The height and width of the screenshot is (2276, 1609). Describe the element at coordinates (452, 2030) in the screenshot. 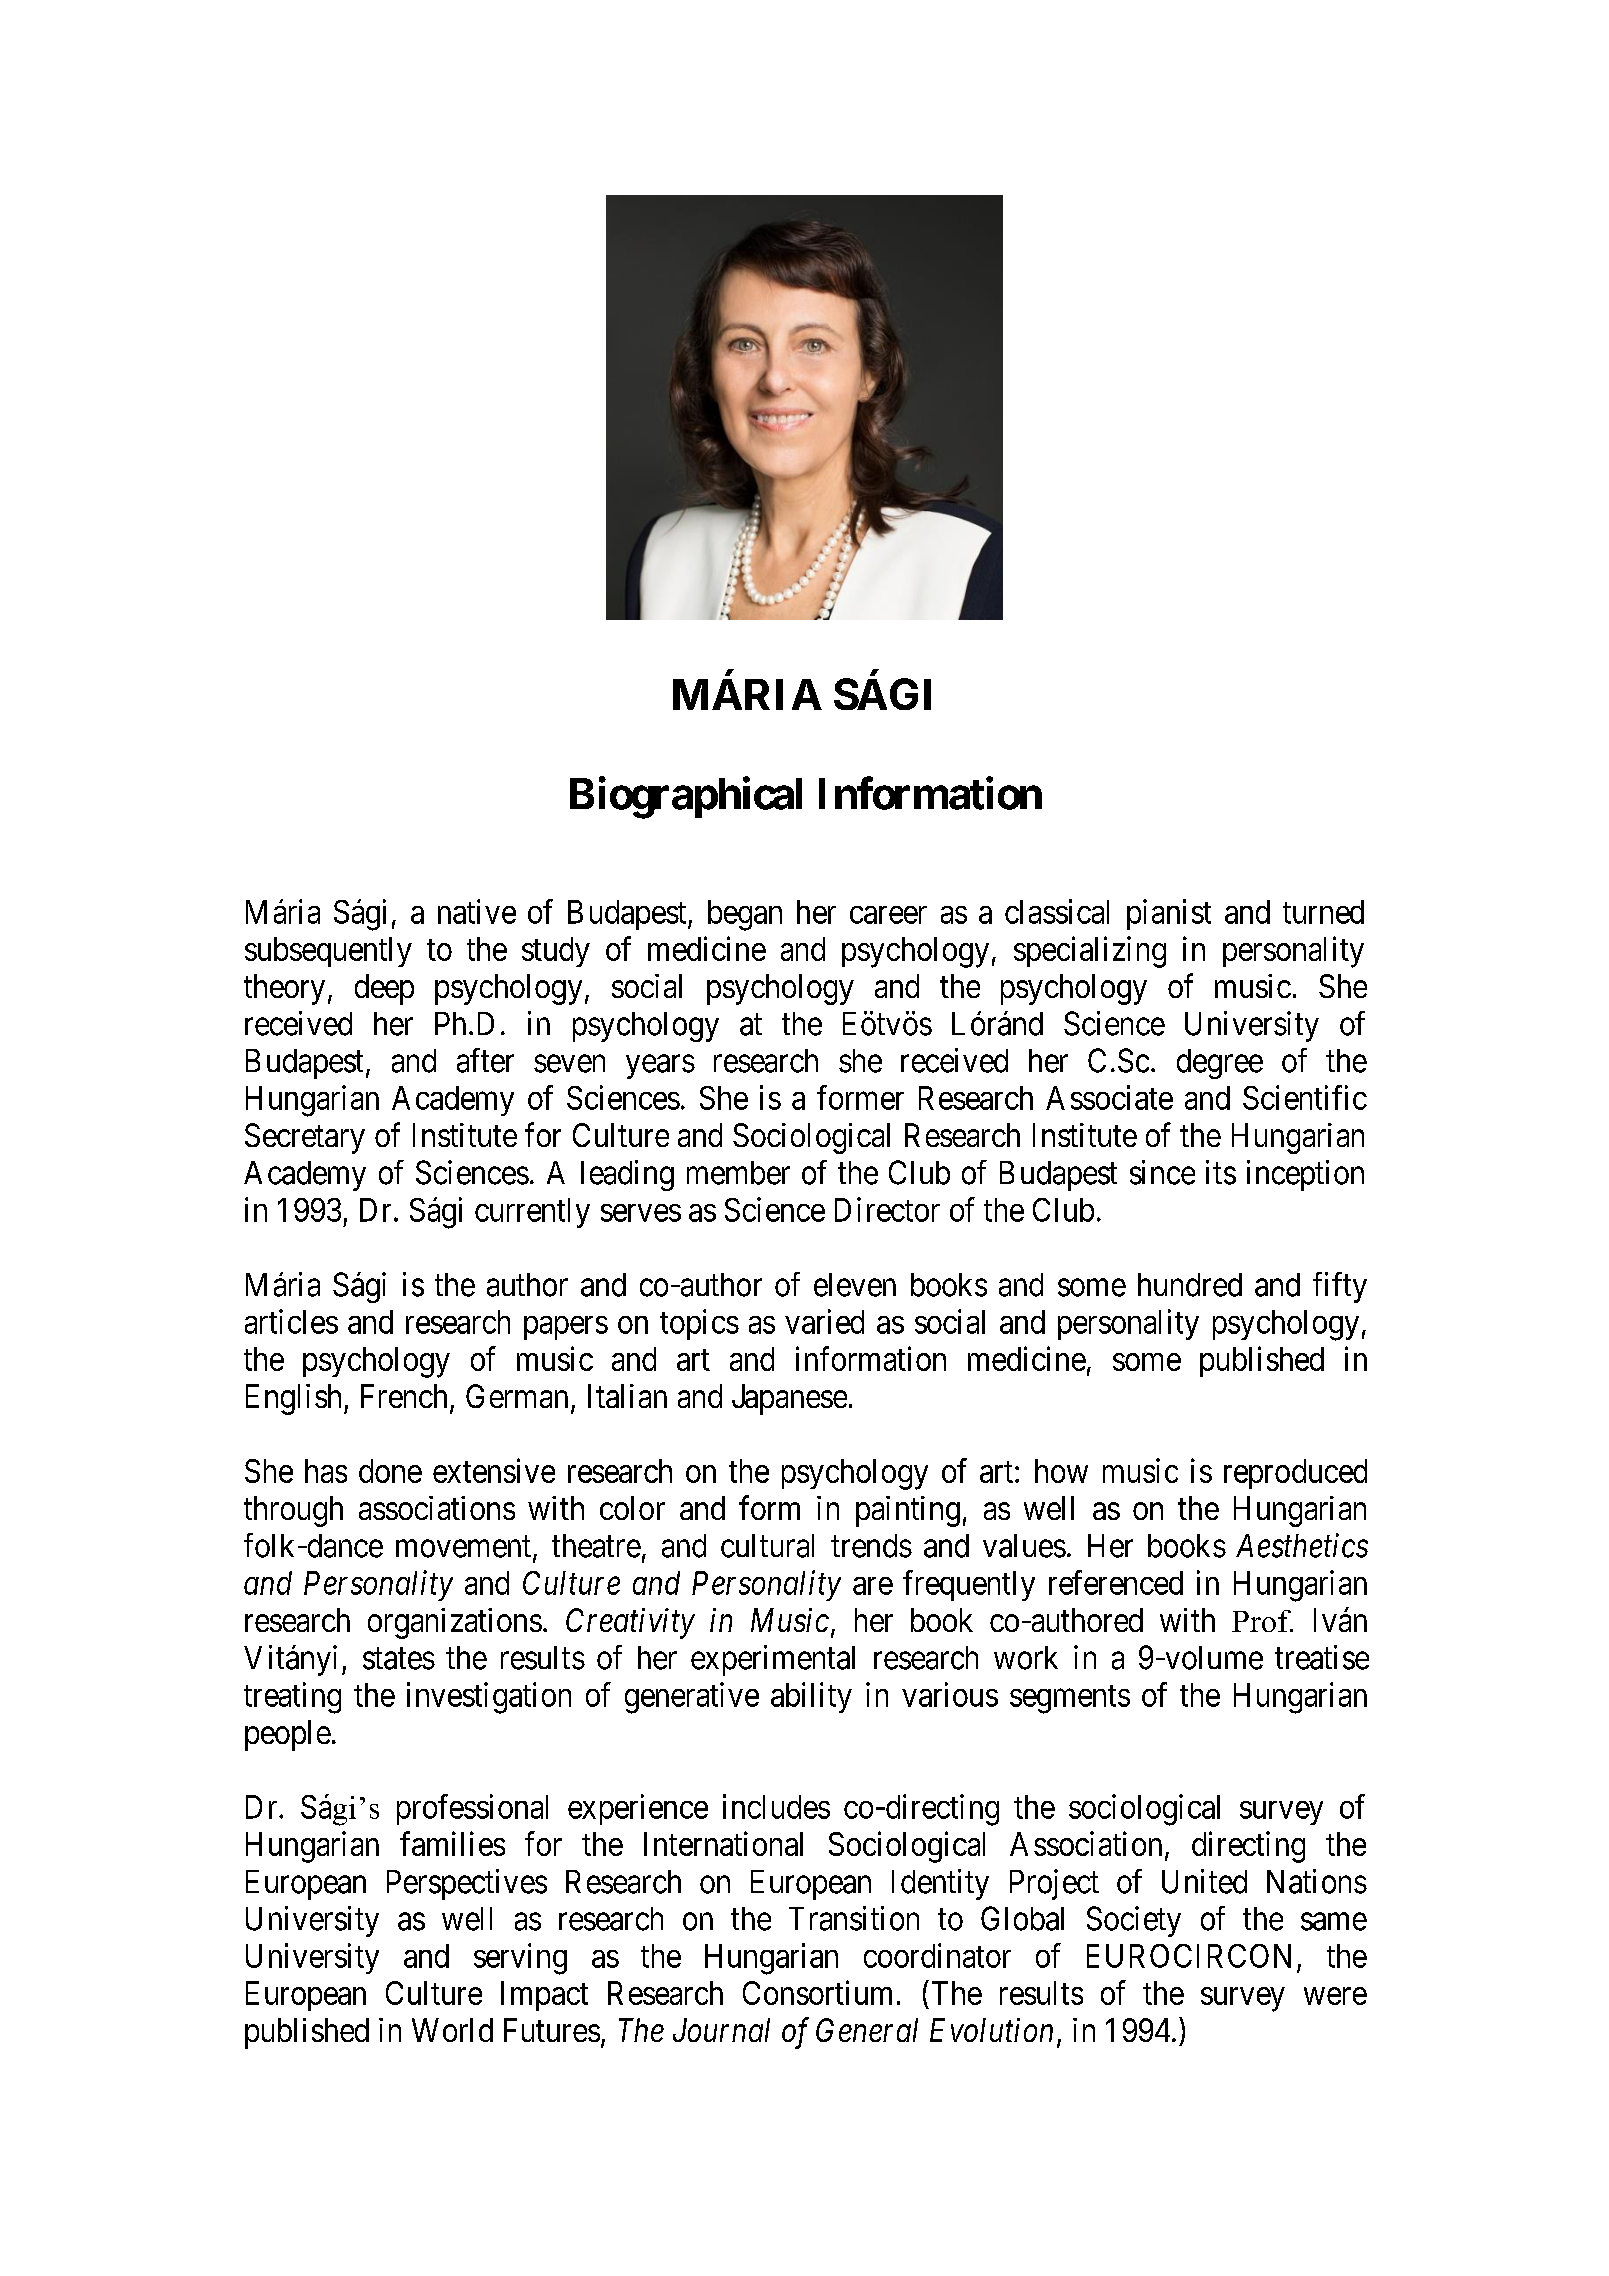

I see `World` at that location.
